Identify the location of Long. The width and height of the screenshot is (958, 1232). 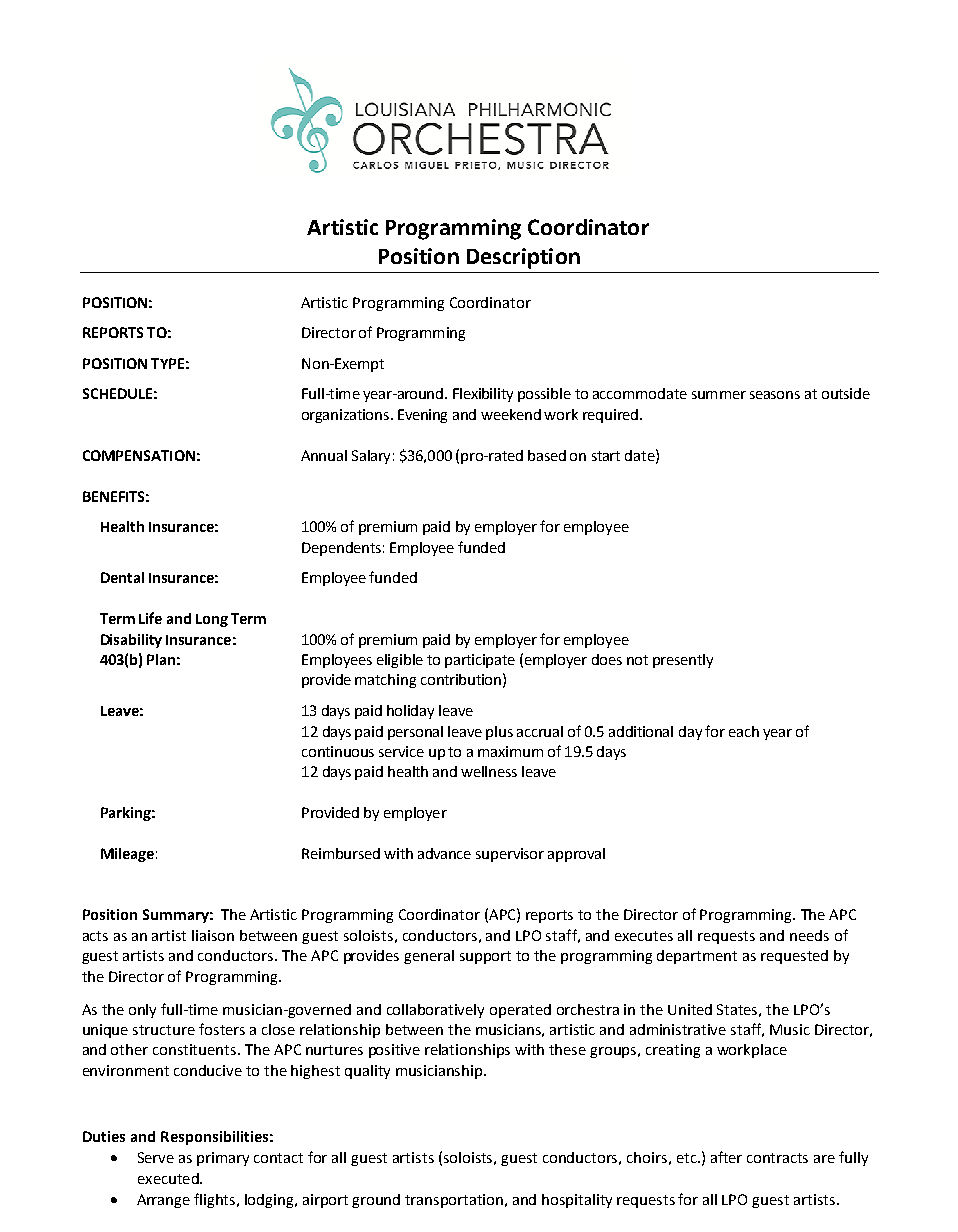
(212, 620).
